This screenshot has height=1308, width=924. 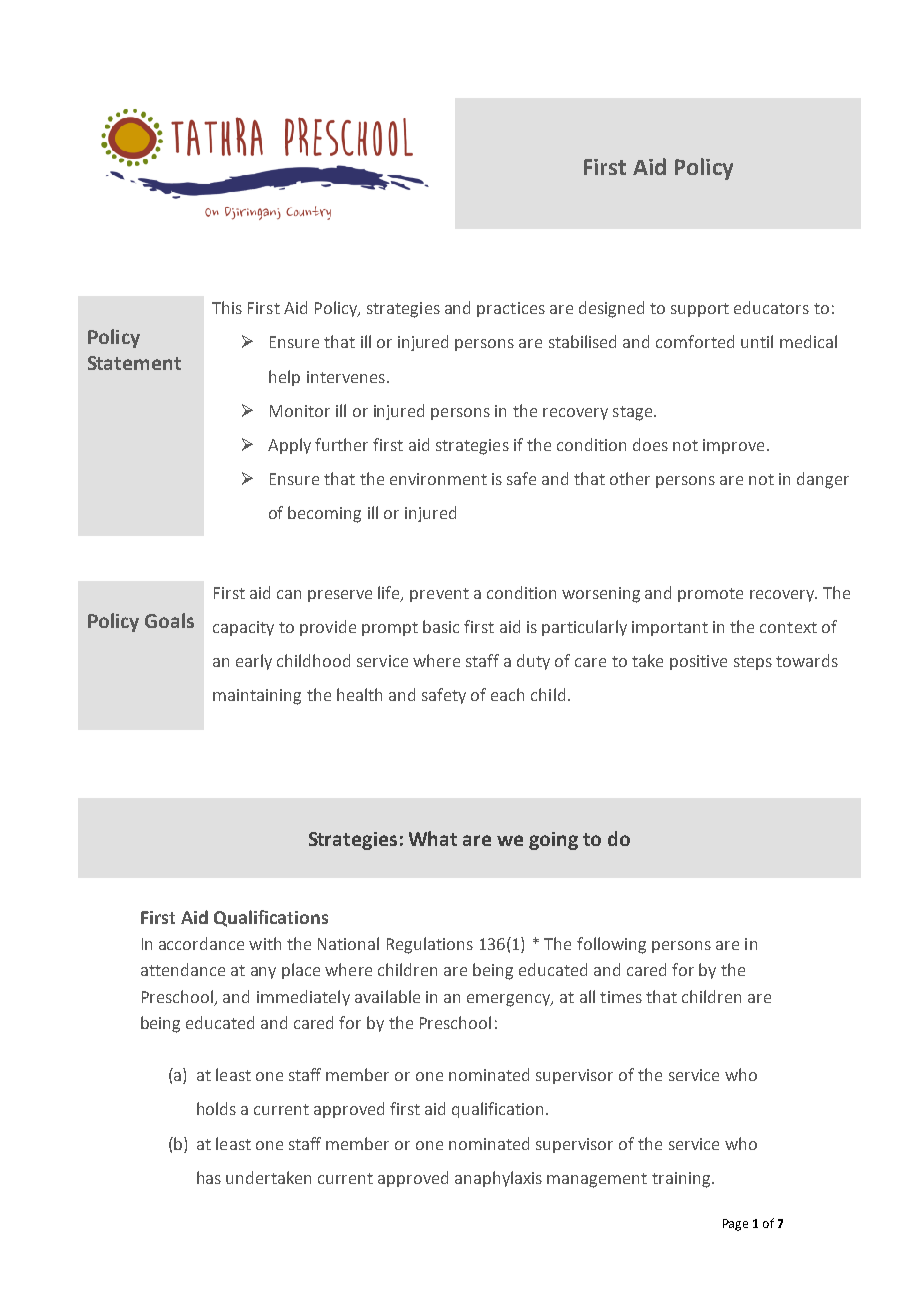 I want to click on maintaining, so click(x=257, y=697).
